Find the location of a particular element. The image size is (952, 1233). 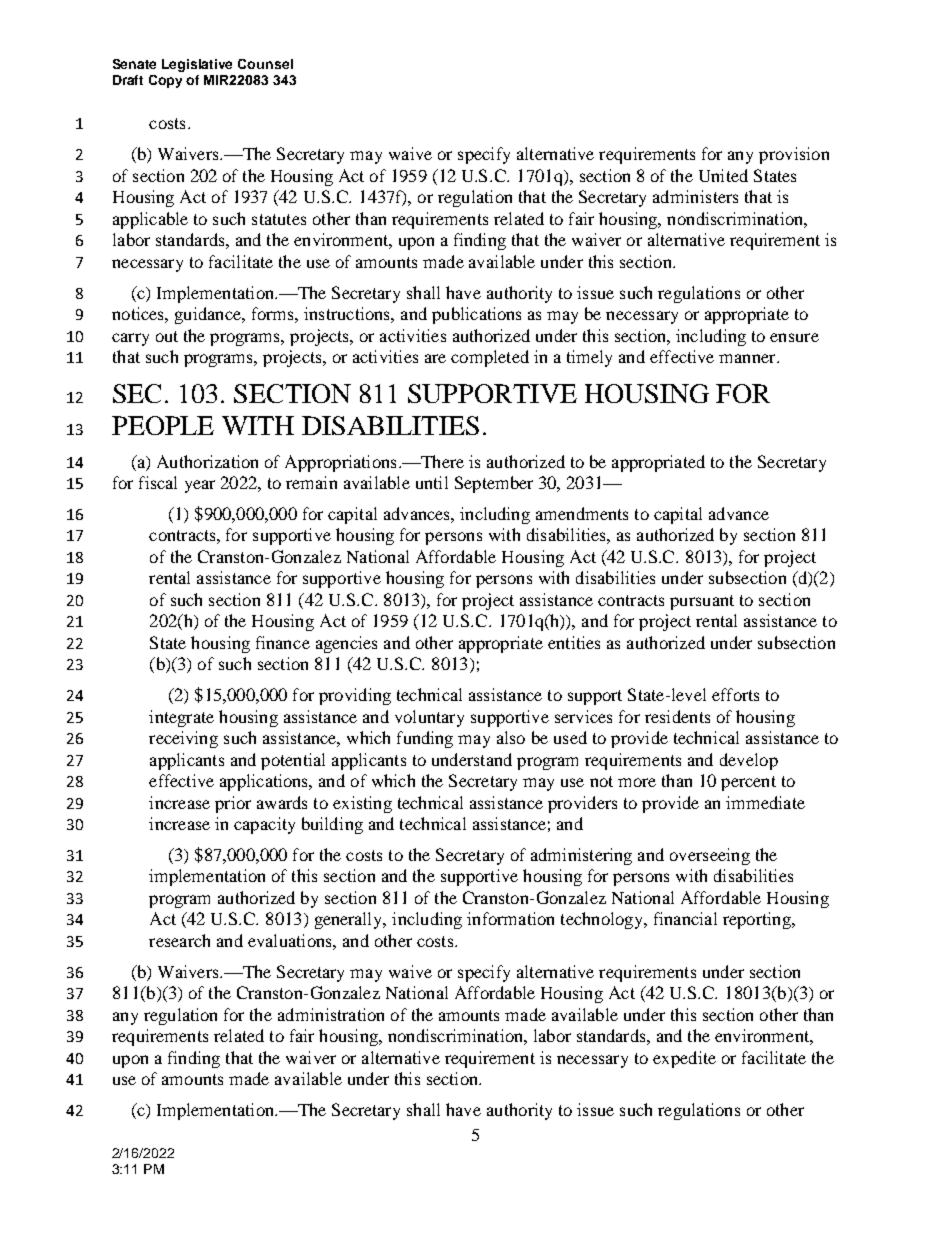

Counsel is located at coordinates (265, 64).
